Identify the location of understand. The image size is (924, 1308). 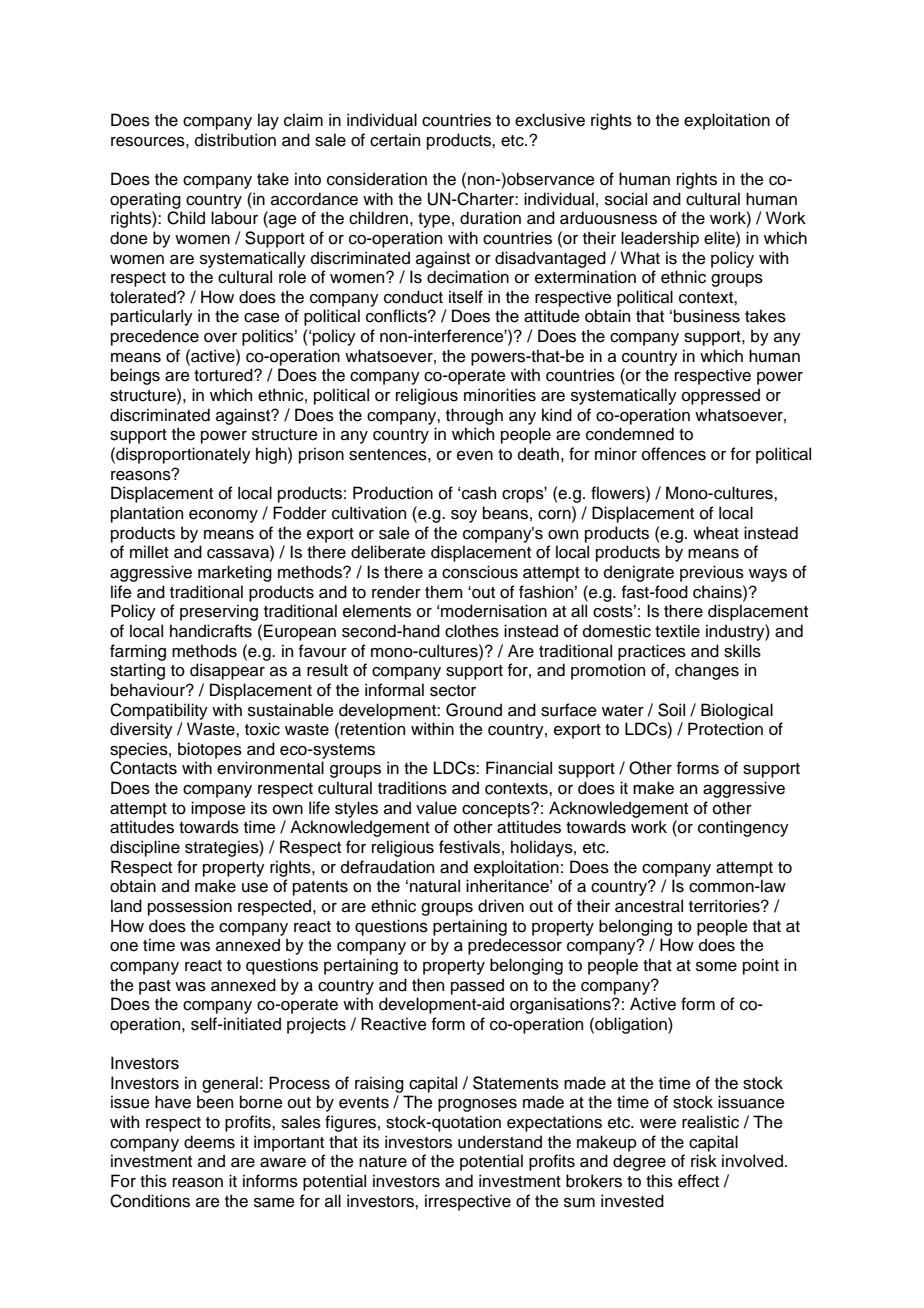
(500, 1142).
